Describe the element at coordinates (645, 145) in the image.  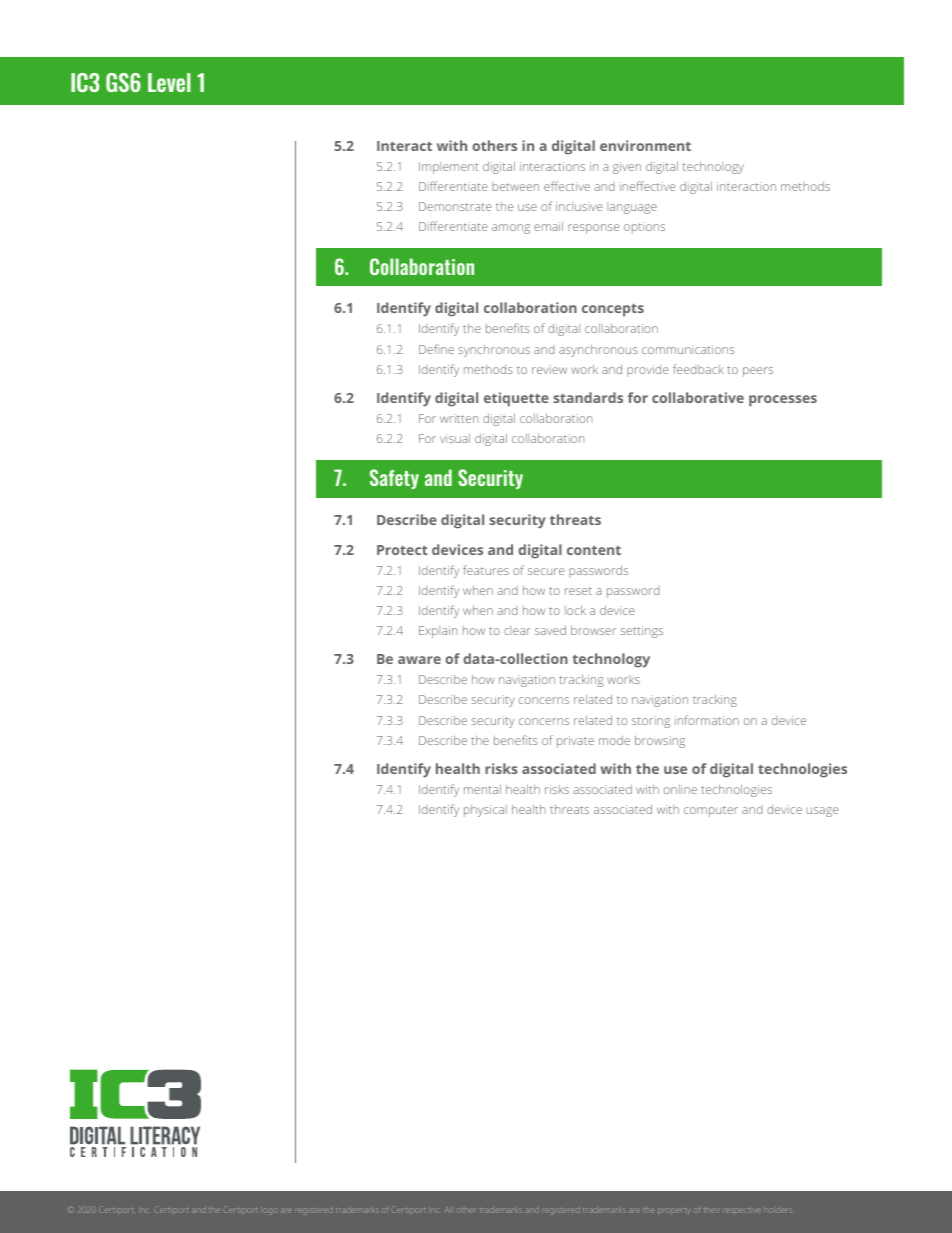
I see `environment` at that location.
